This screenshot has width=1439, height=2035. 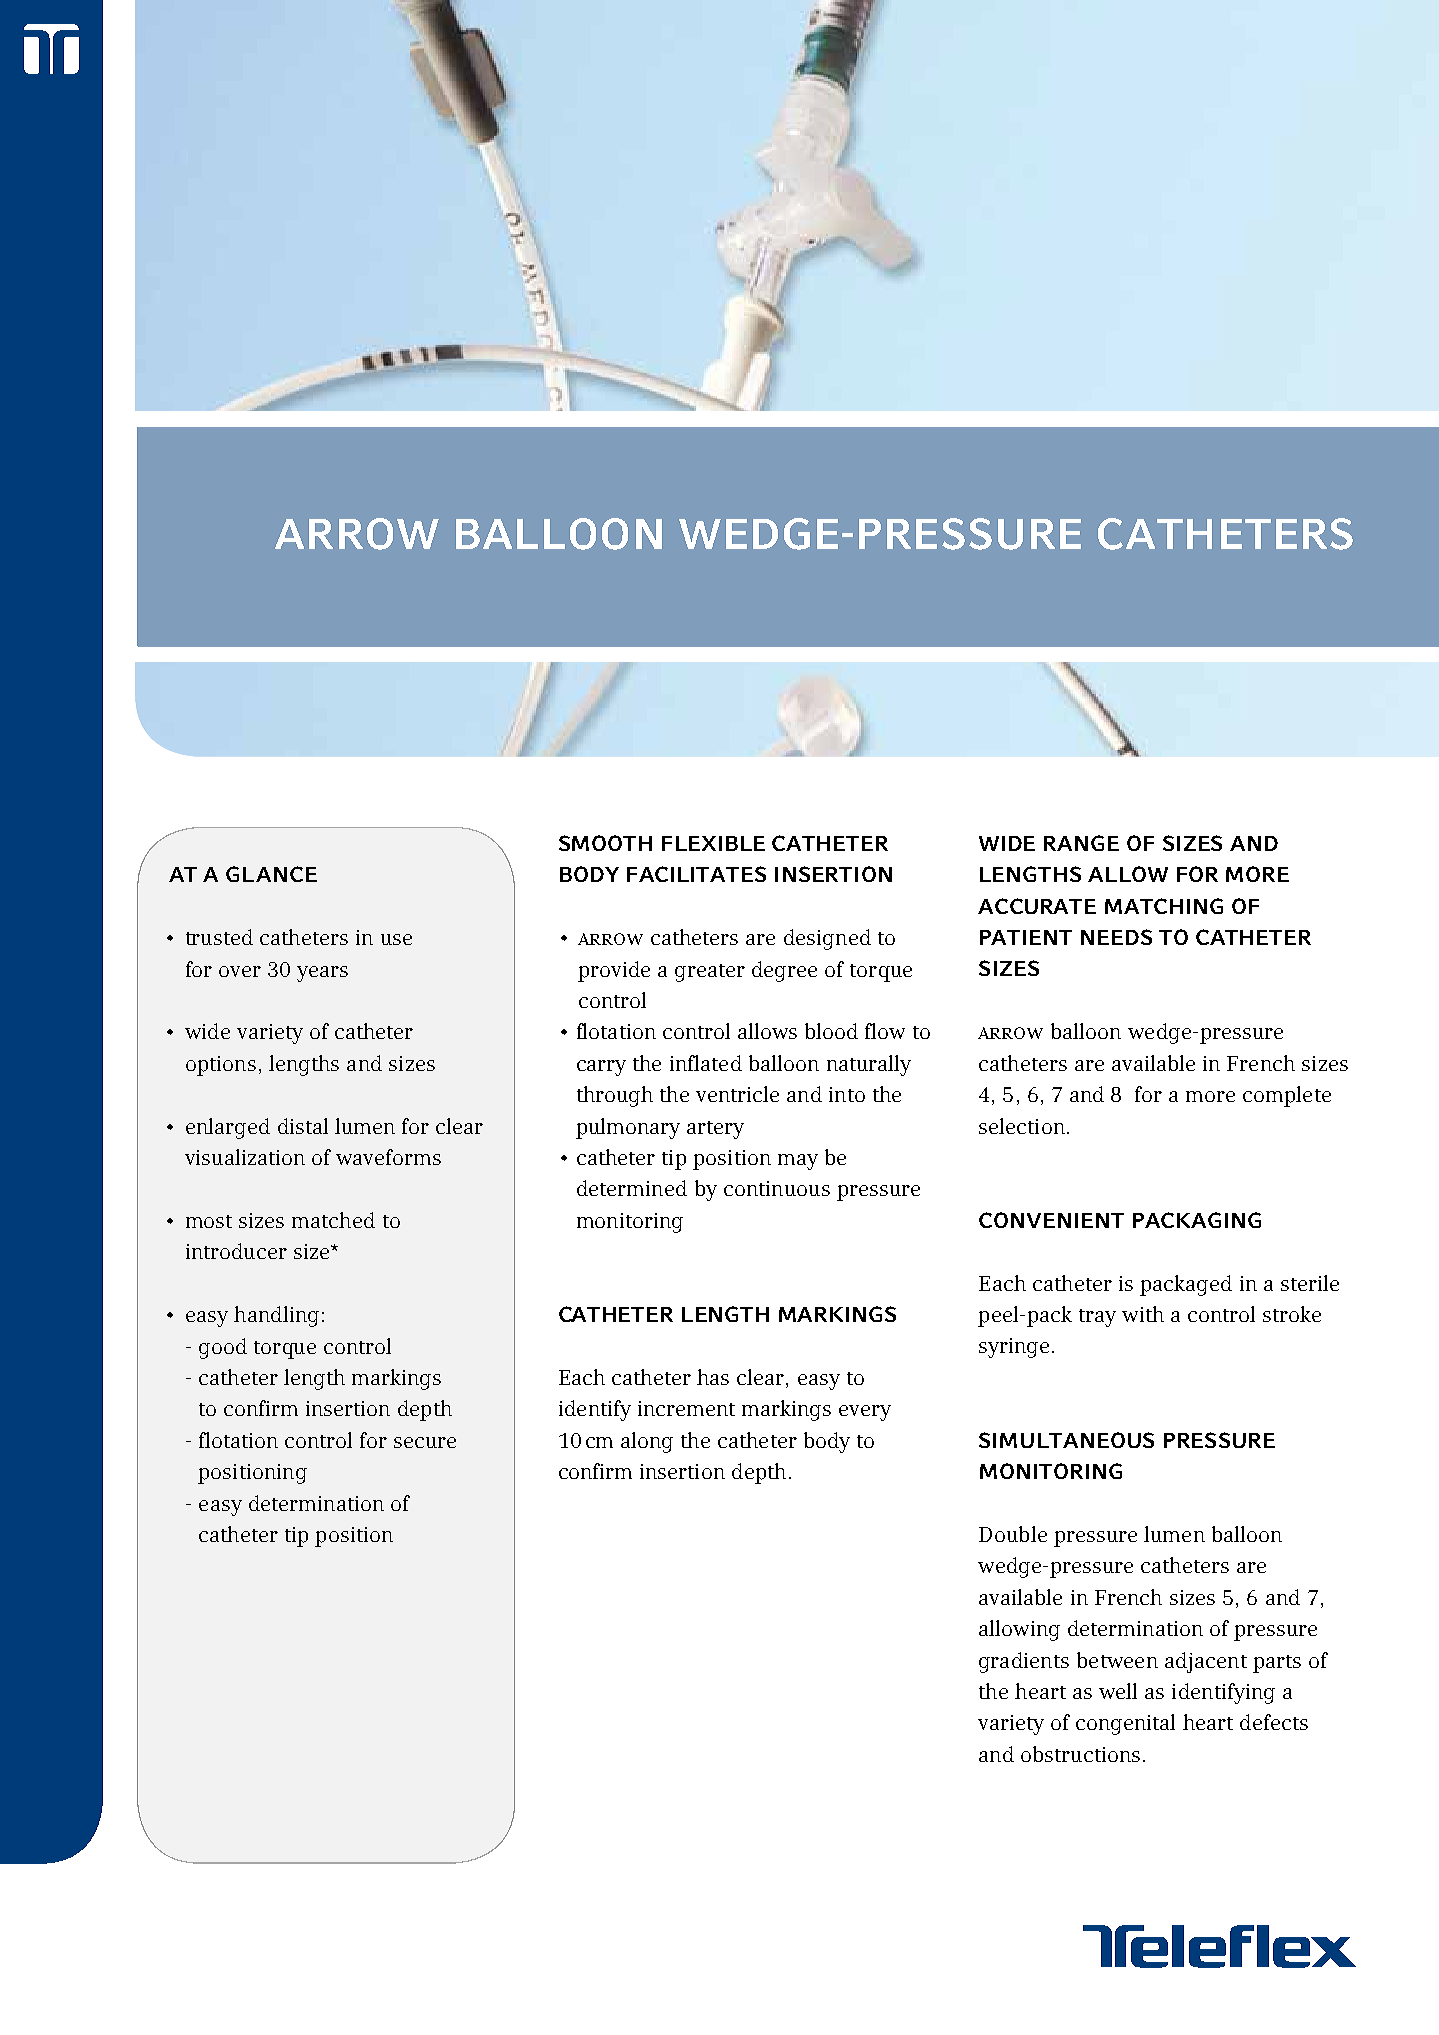 What do you see at coordinates (686, 1408) in the screenshot?
I see `increment` at bounding box center [686, 1408].
